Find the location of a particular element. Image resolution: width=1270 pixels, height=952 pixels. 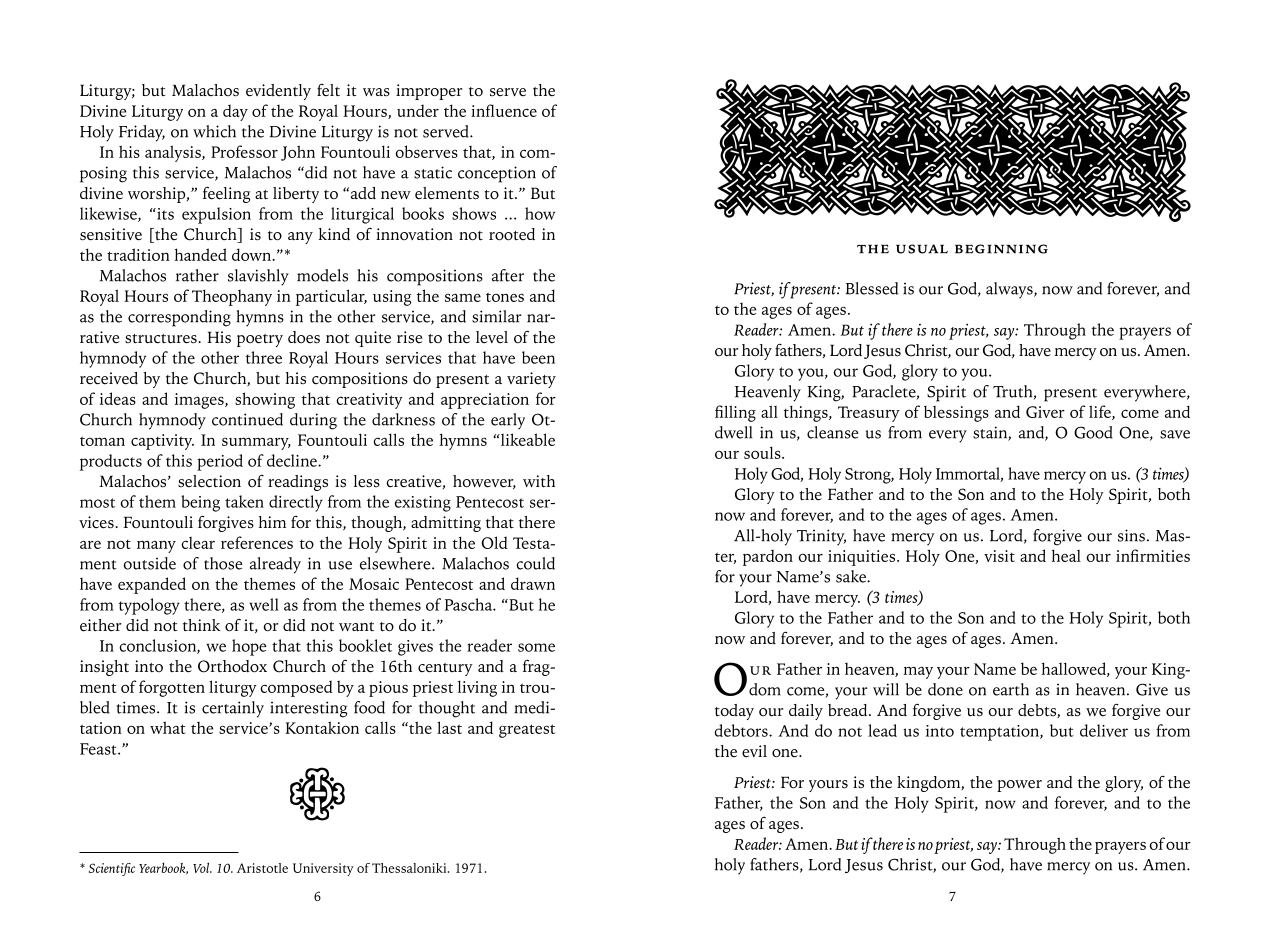

which is located at coordinates (214, 131).
